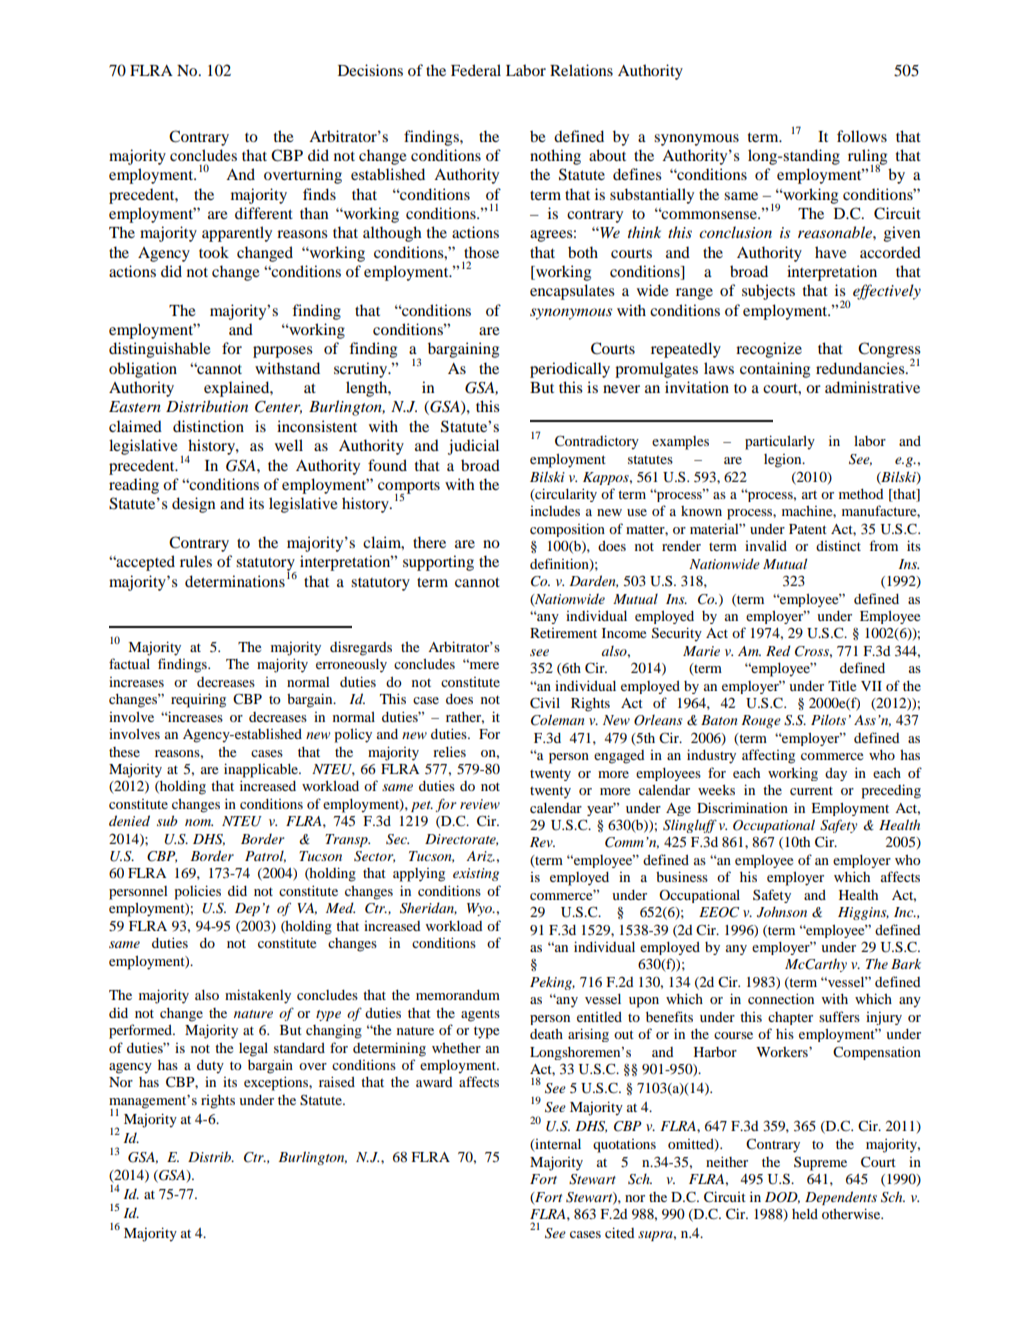  What do you see at coordinates (862, 136) in the screenshot?
I see `follows` at bounding box center [862, 136].
